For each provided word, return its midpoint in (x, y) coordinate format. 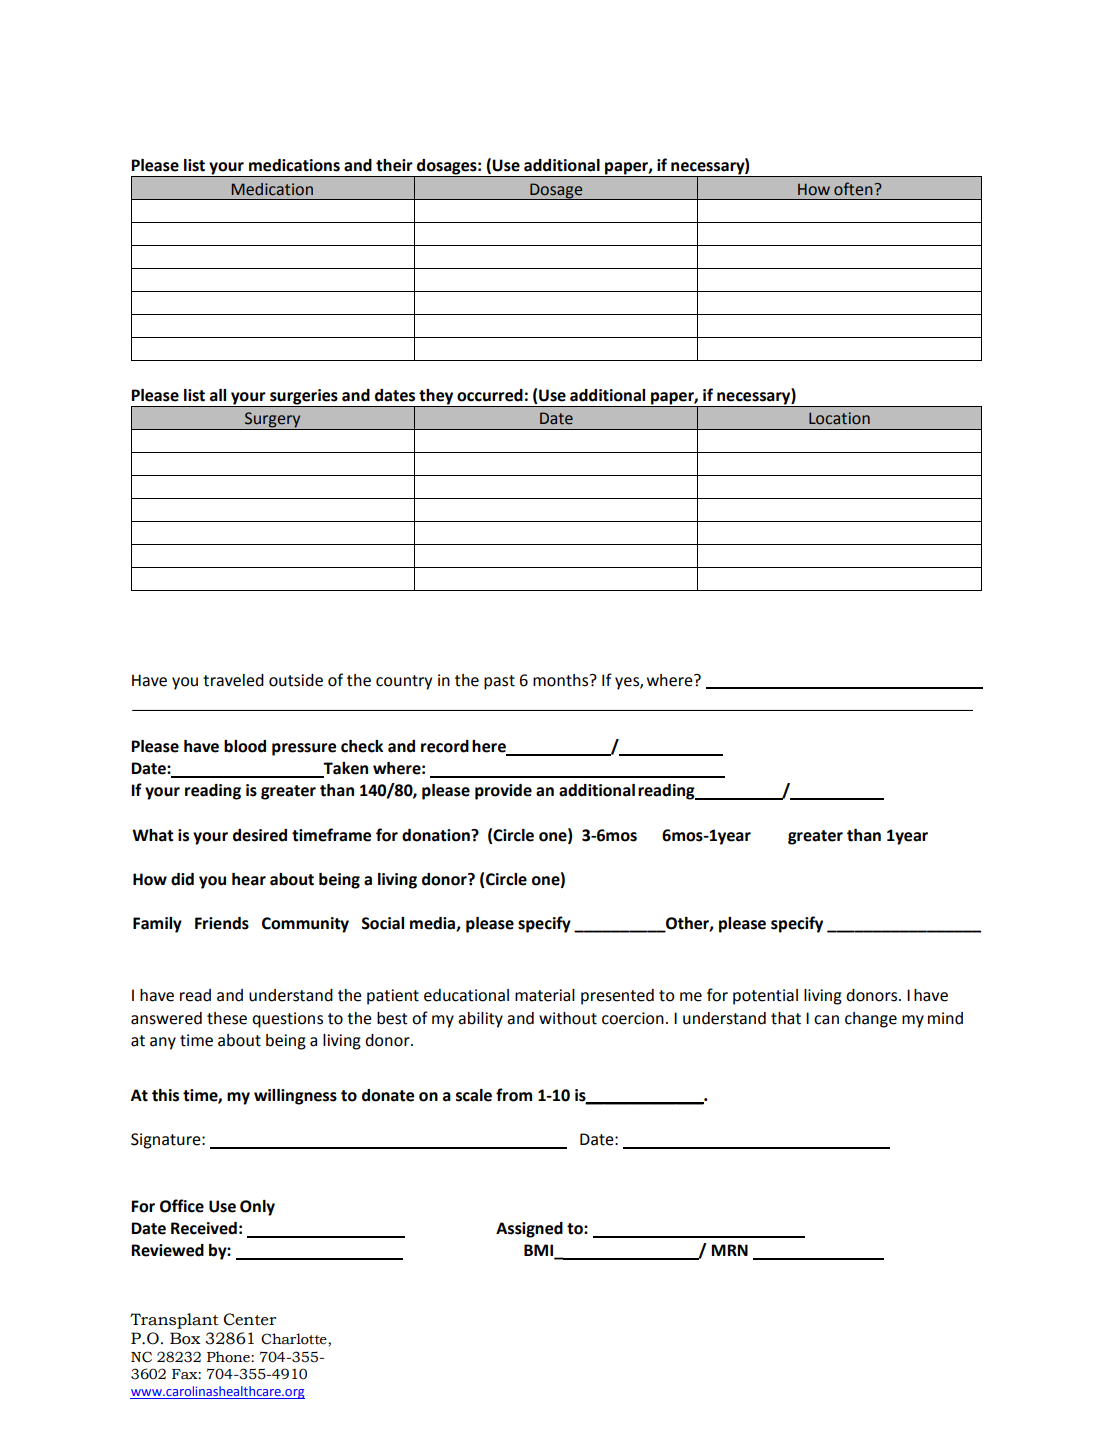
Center (249, 1319)
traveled (233, 680)
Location (839, 418)
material (545, 995)
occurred (490, 395)
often (853, 189)
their (394, 165)
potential (765, 997)
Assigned (529, 1230)
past (499, 682)
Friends (222, 923)
